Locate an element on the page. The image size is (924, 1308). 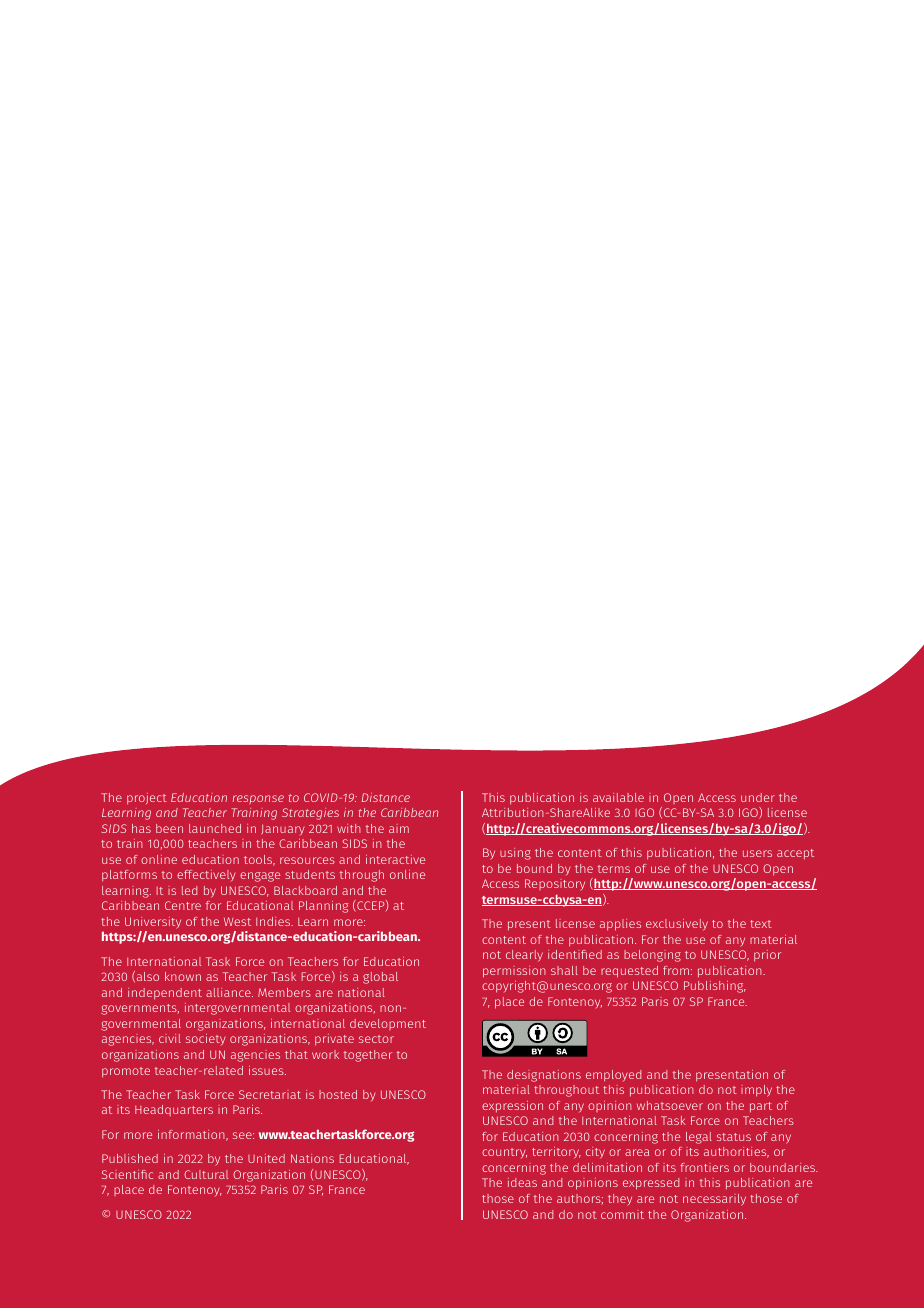
under is located at coordinates (758, 797).
